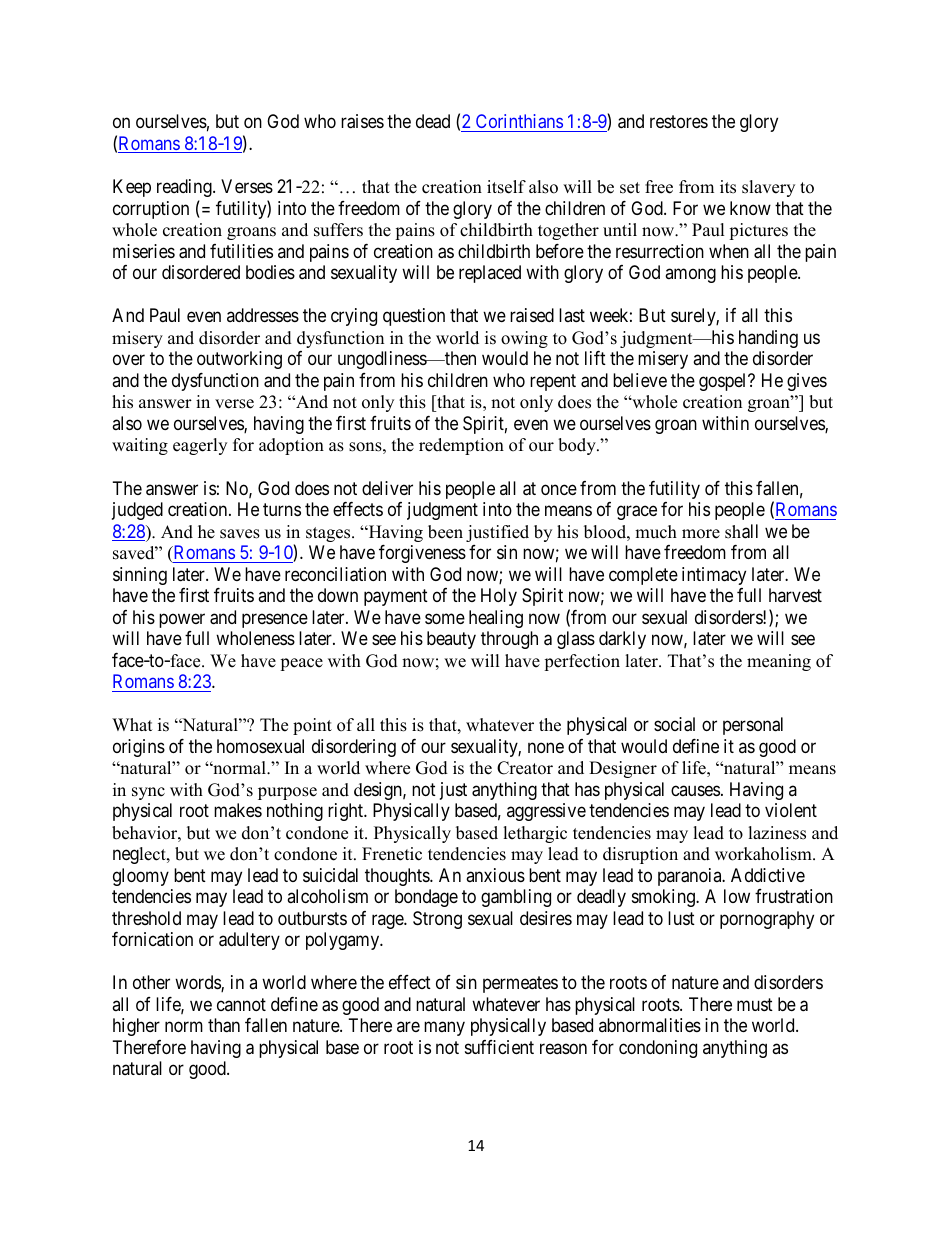 The height and width of the page is (1233, 952). I want to click on power, so click(182, 620).
